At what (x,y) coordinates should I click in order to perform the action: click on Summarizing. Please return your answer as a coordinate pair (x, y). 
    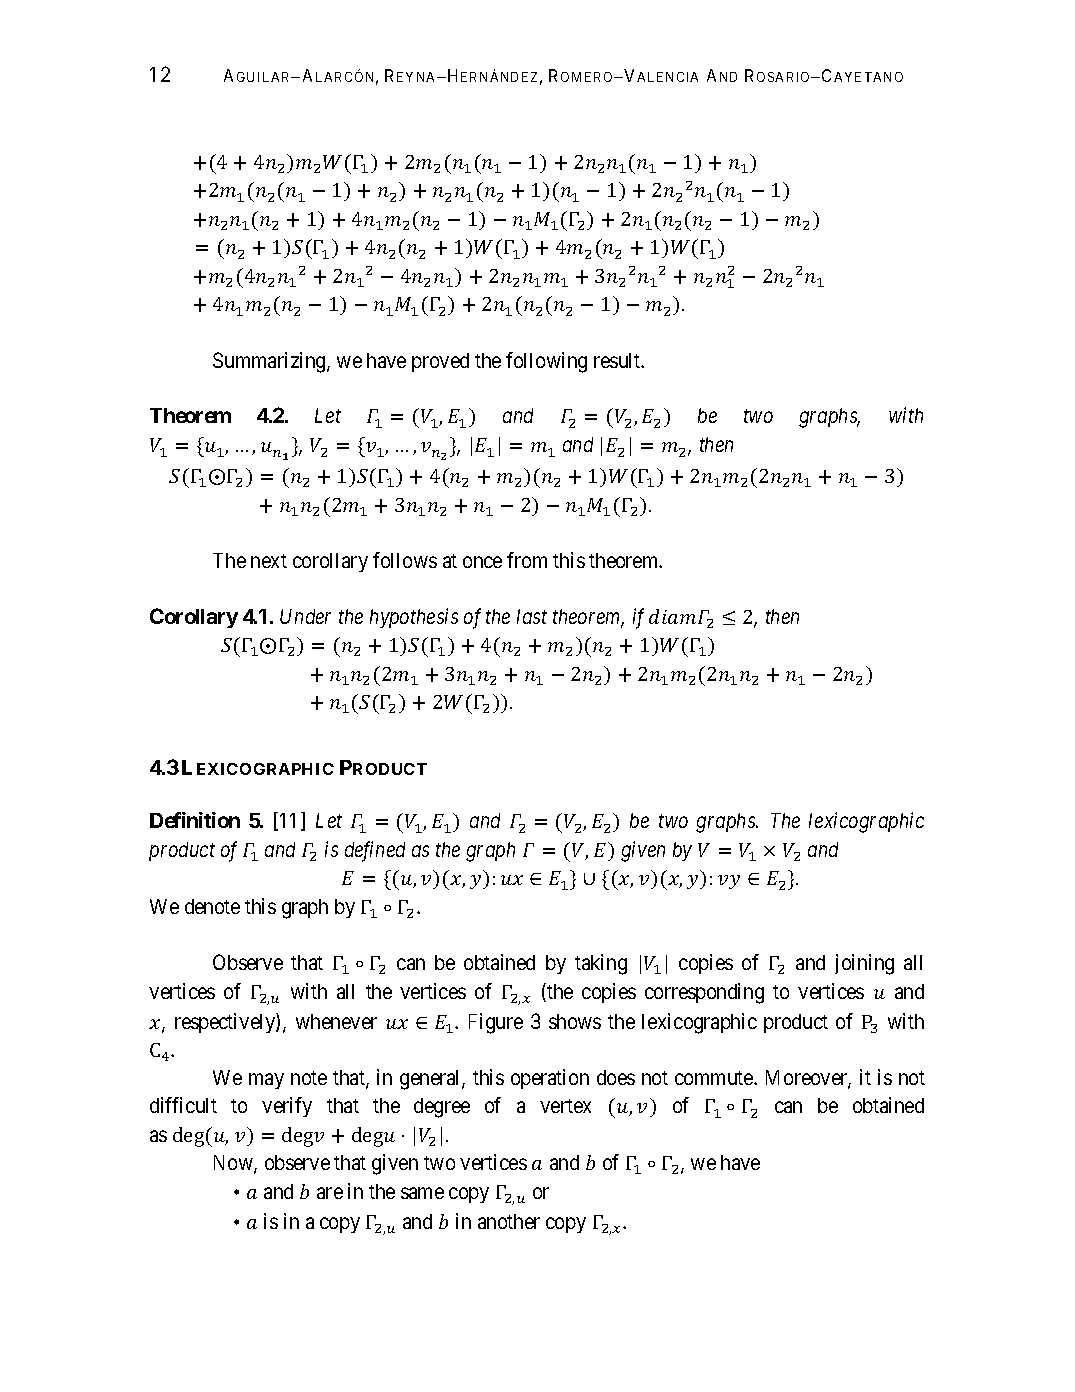
    Looking at the image, I should click on (270, 362).
